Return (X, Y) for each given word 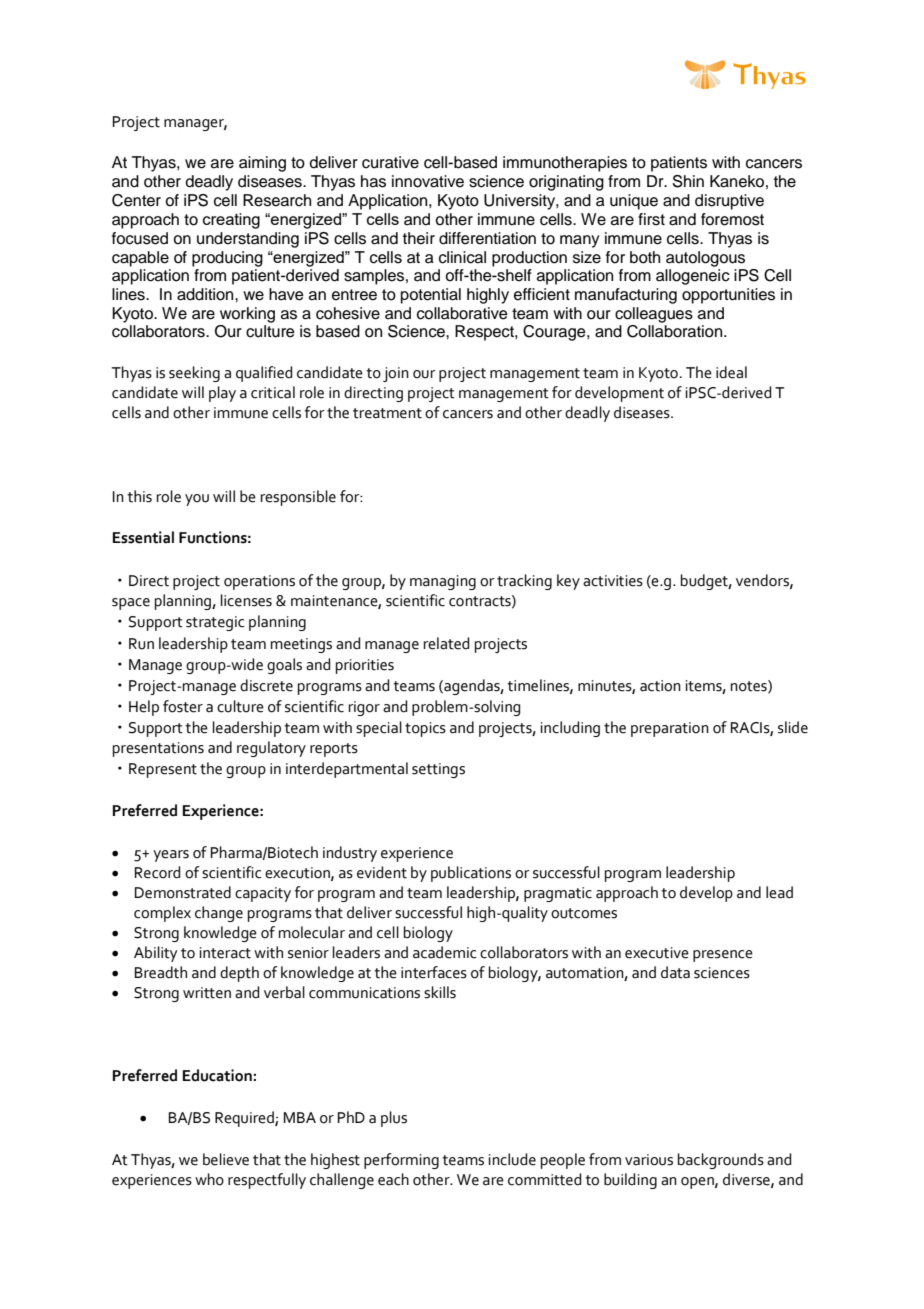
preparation (670, 729)
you (197, 500)
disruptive (729, 202)
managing (443, 582)
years (171, 856)
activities (613, 581)
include (512, 1159)
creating (231, 221)
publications (471, 874)
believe (226, 1159)
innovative (428, 181)
